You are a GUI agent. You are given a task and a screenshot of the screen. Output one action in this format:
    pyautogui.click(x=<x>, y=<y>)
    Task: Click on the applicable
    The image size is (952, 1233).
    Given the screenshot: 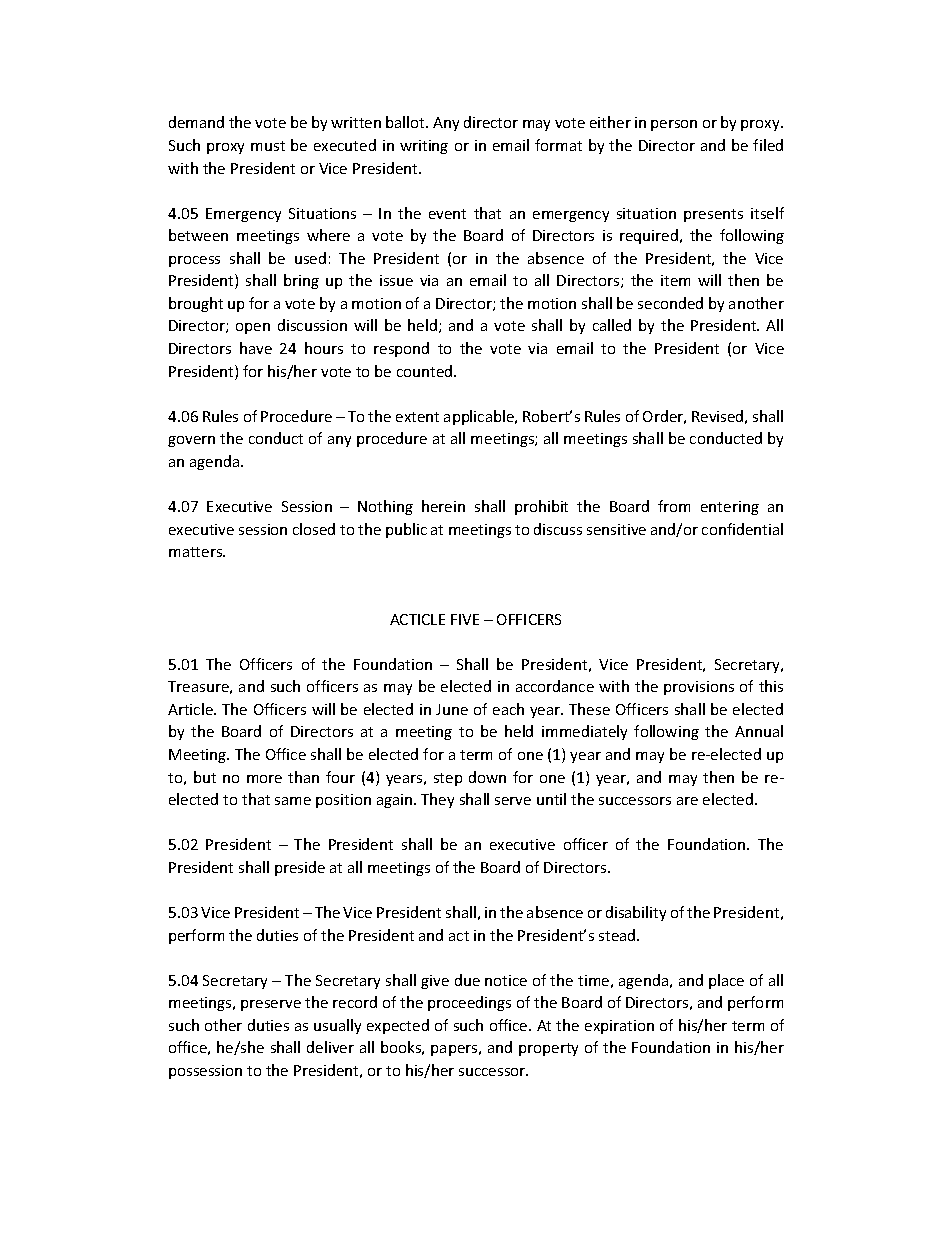 What is the action you would take?
    pyautogui.click(x=480, y=417)
